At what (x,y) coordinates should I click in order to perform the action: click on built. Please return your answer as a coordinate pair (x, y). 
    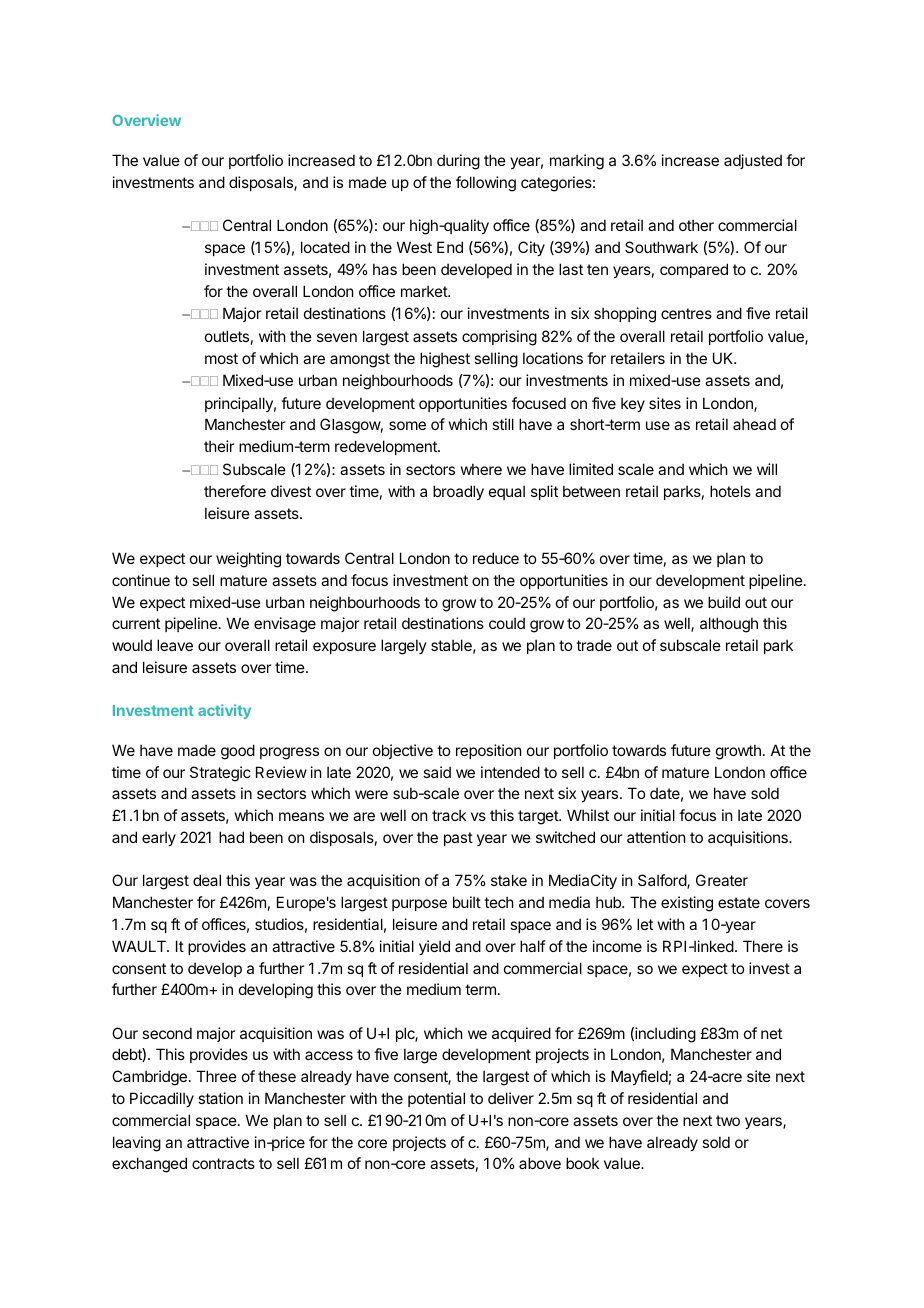
    Looking at the image, I should click on (467, 902).
